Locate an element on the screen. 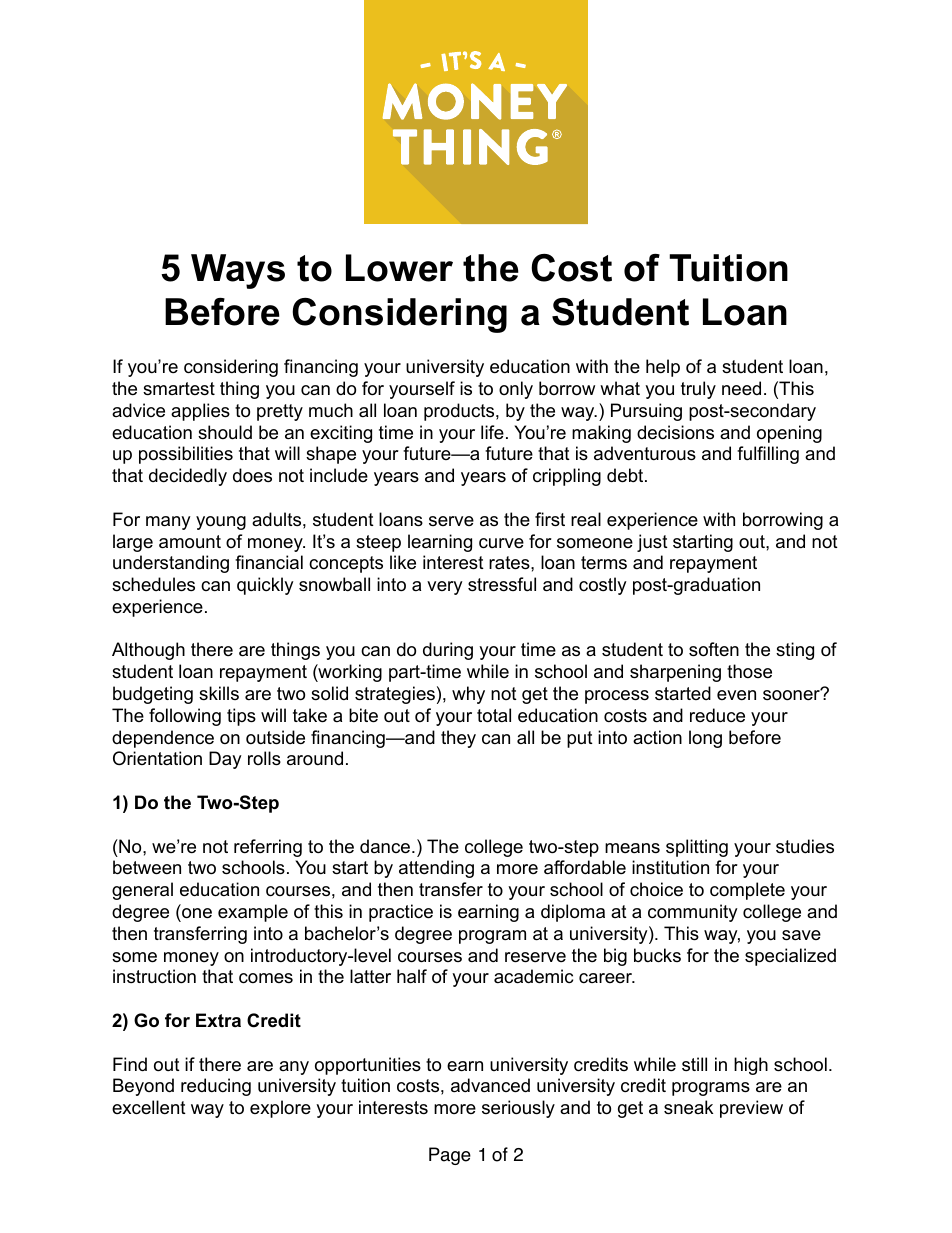 Image resolution: width=952 pixels, height=1233 pixels. help is located at coordinates (663, 368).
